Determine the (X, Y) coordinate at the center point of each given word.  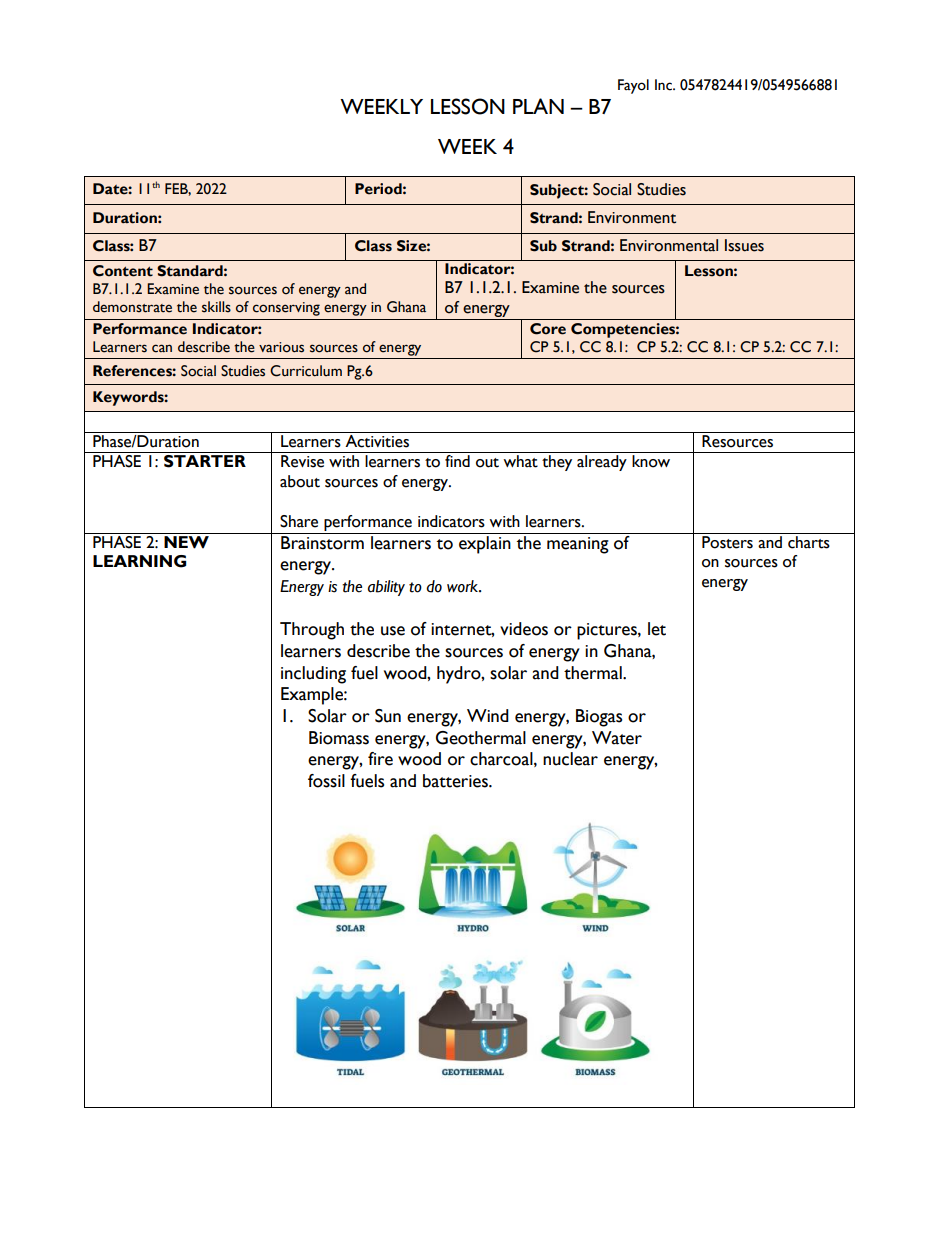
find (457, 461)
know (651, 461)
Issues (744, 245)
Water (617, 738)
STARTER (205, 461)
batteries (456, 781)
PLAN (538, 106)
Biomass (339, 738)
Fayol (633, 86)
